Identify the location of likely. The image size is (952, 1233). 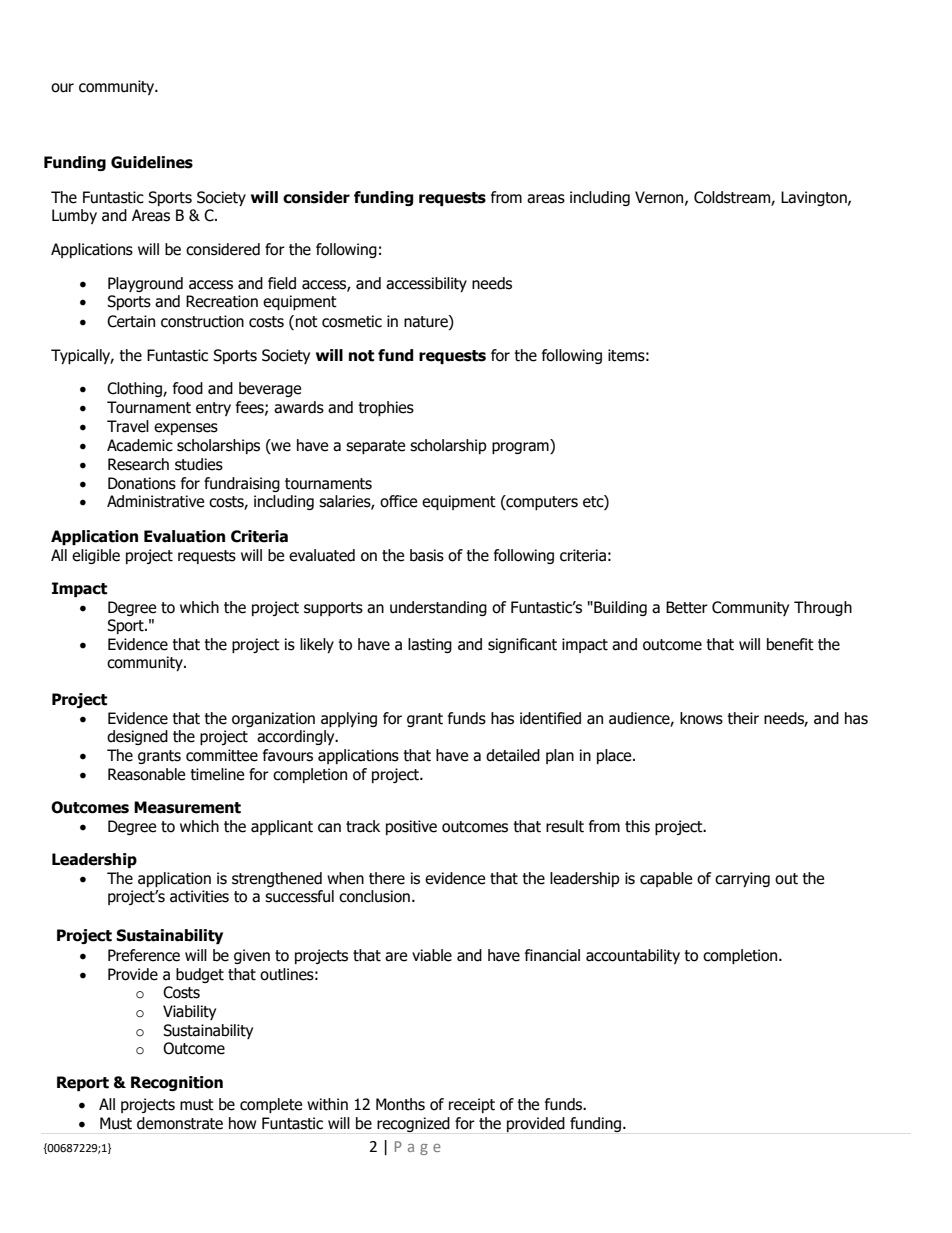
(317, 645).
